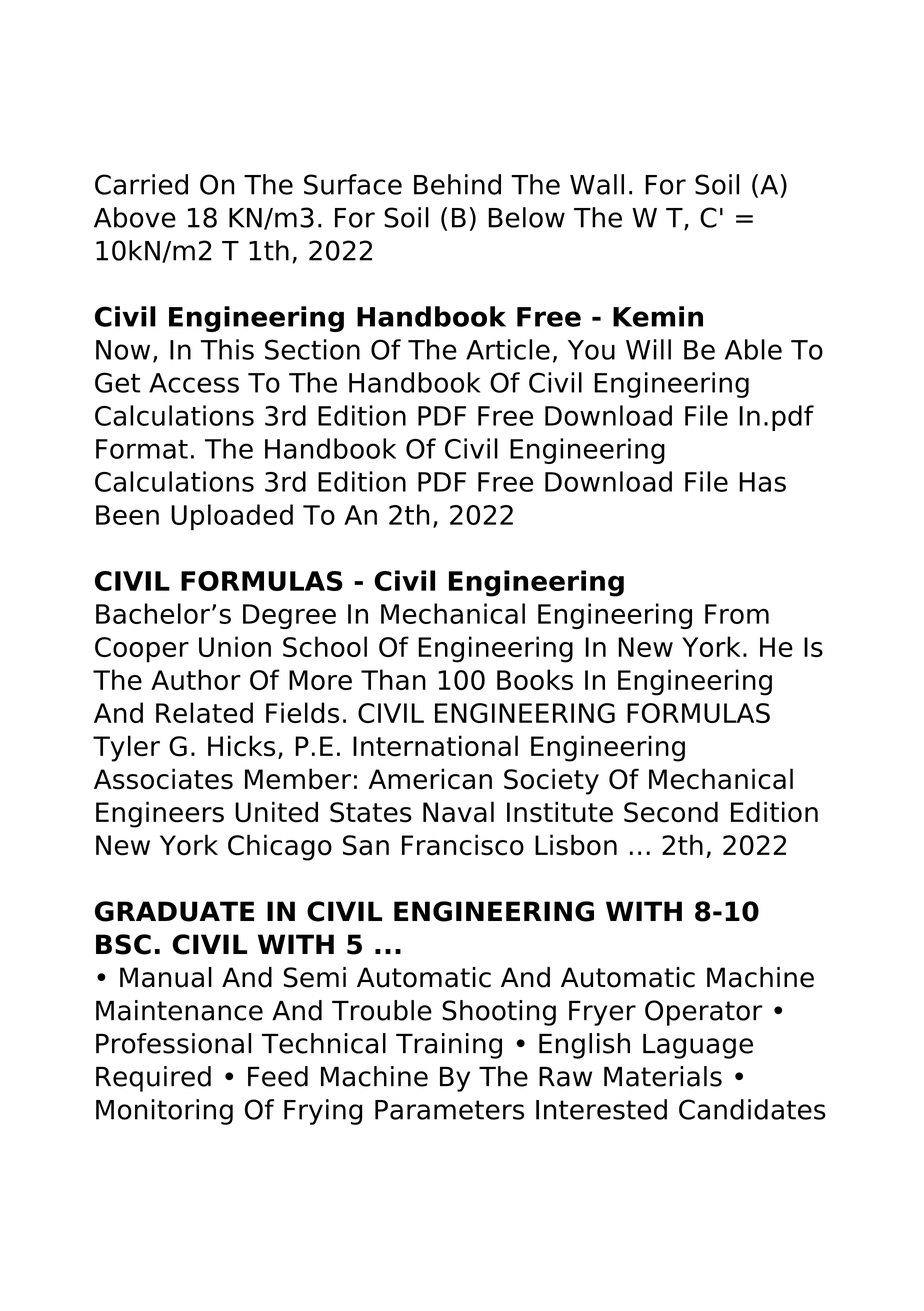  What do you see at coordinates (393, 679) in the screenshot?
I see `Than` at bounding box center [393, 679].
